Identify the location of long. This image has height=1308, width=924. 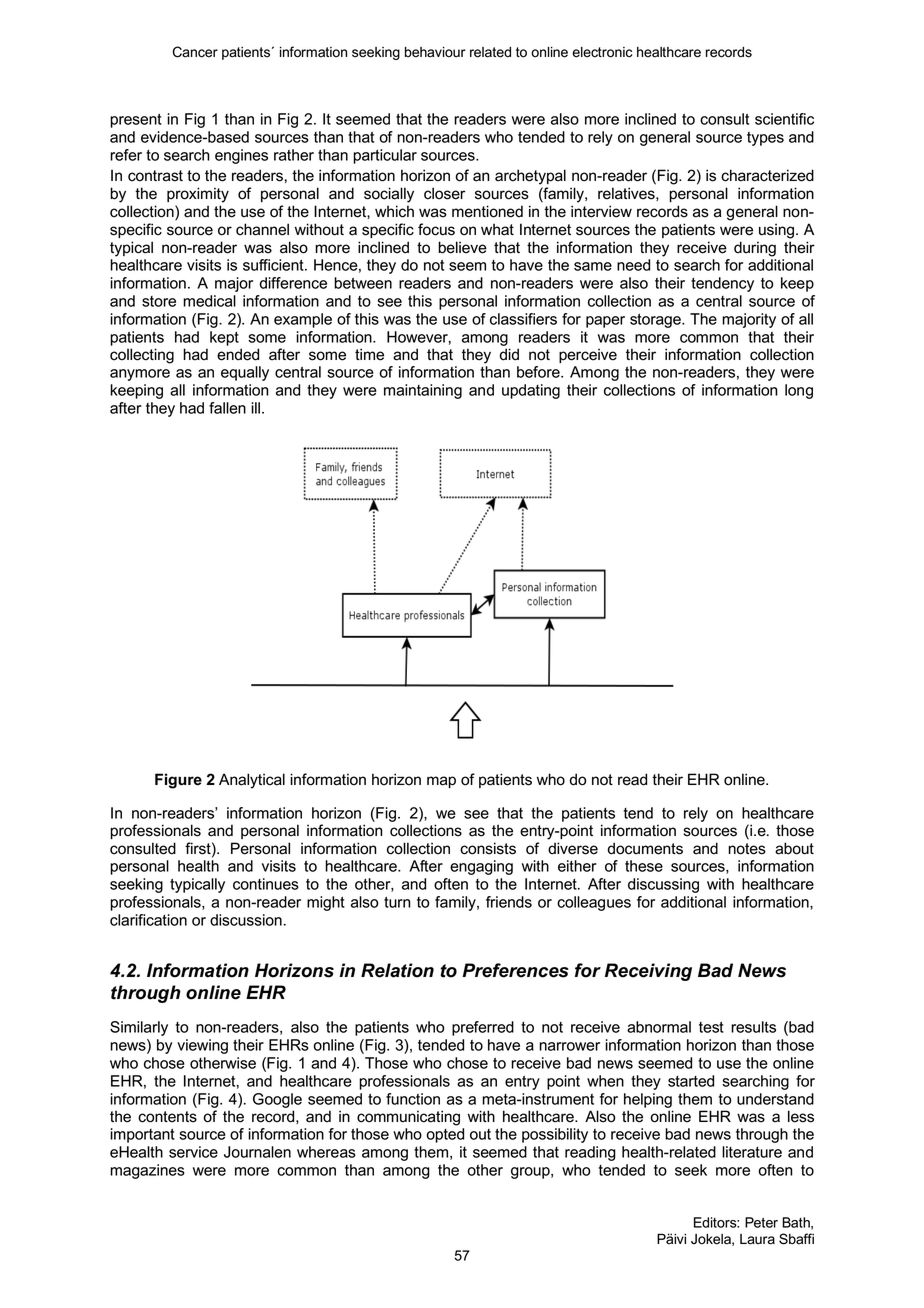
(799, 391).
